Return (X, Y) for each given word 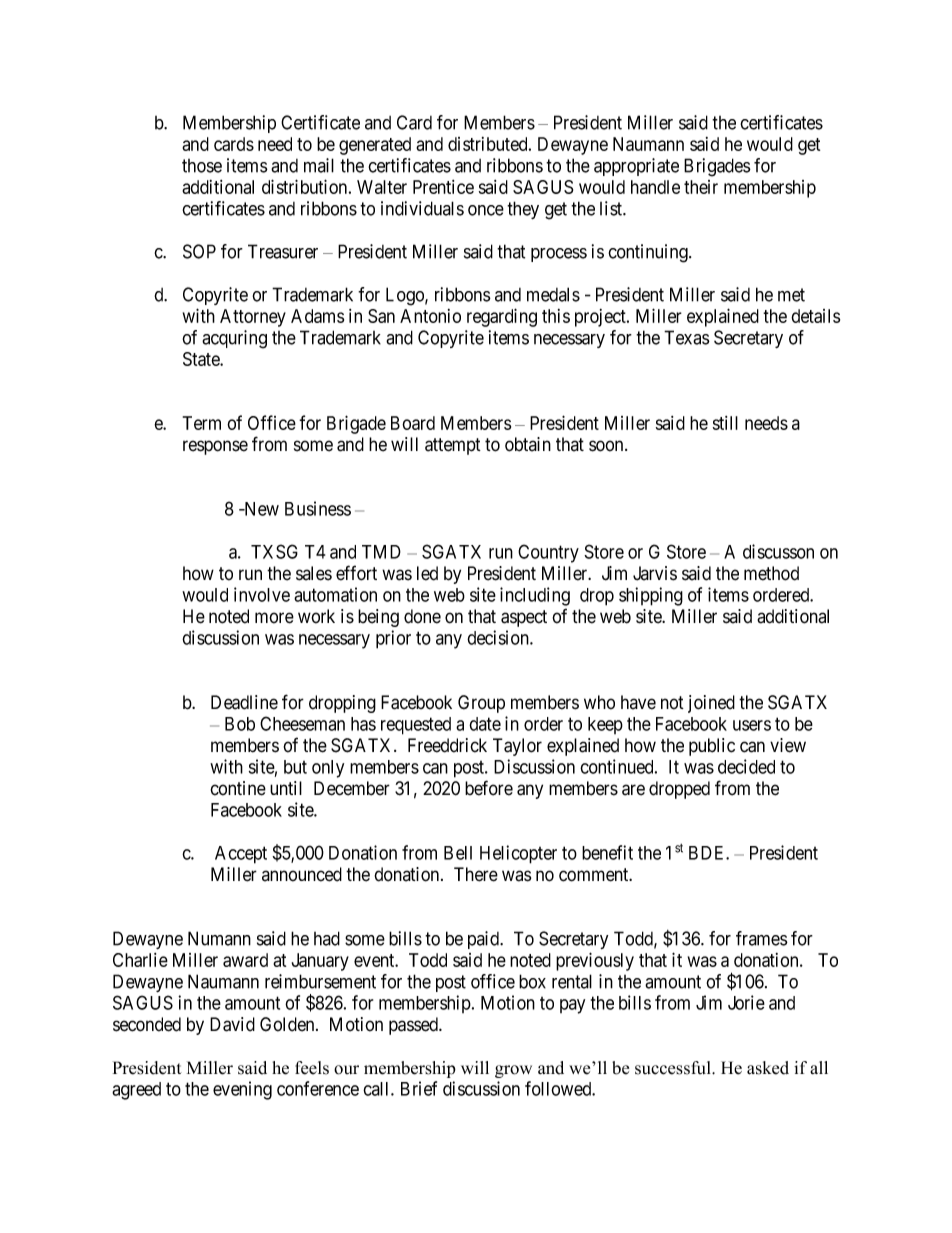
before (489, 788)
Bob (240, 724)
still (725, 423)
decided (746, 766)
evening (242, 1090)
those (202, 166)
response (215, 447)
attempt (453, 446)
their (701, 187)
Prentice (443, 187)
